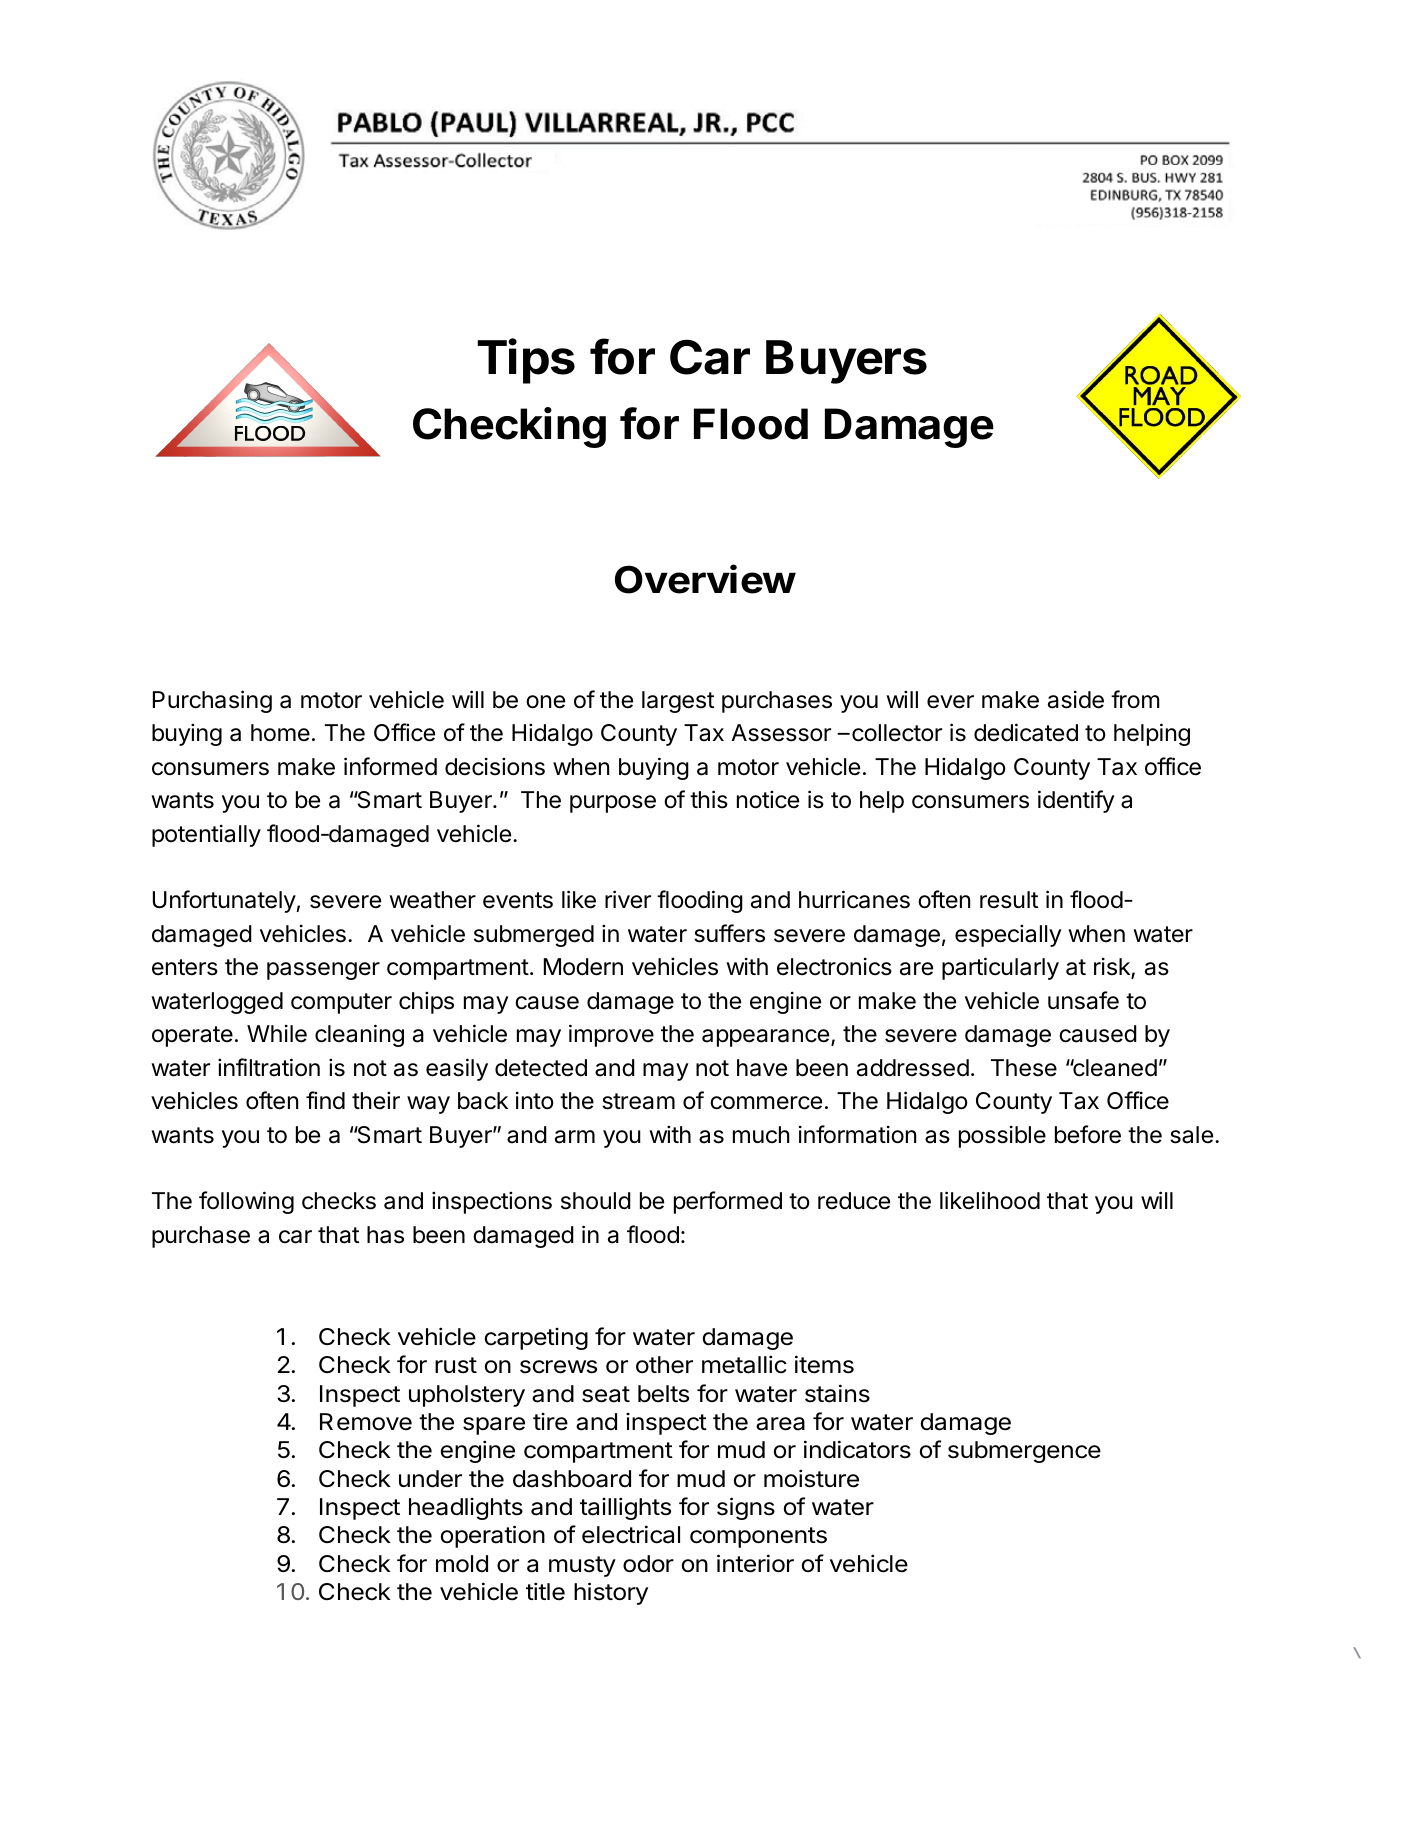  Describe the element at coordinates (709, 799) in the image. I see `this` at that location.
